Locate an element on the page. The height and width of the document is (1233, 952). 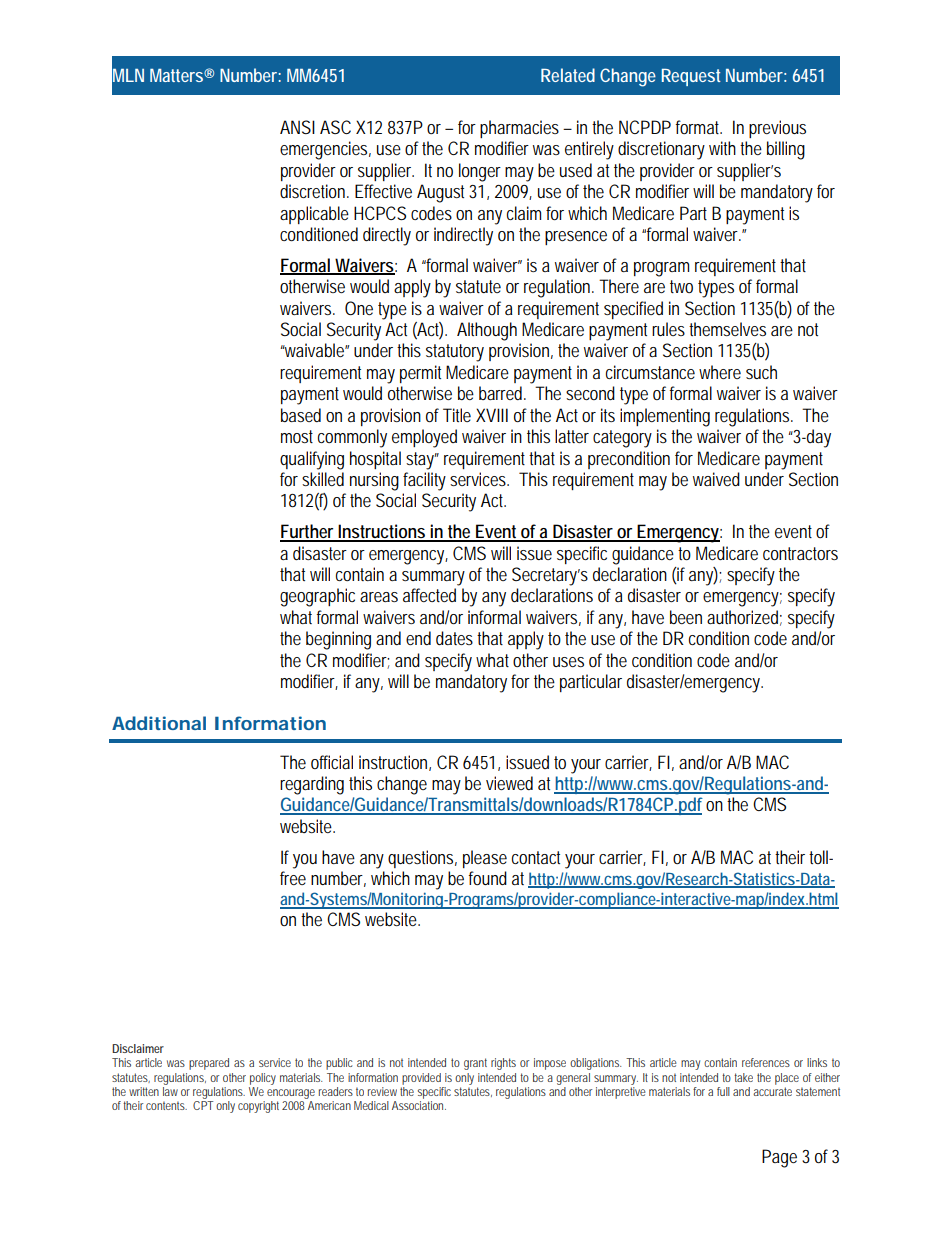
regarding is located at coordinates (312, 785).
